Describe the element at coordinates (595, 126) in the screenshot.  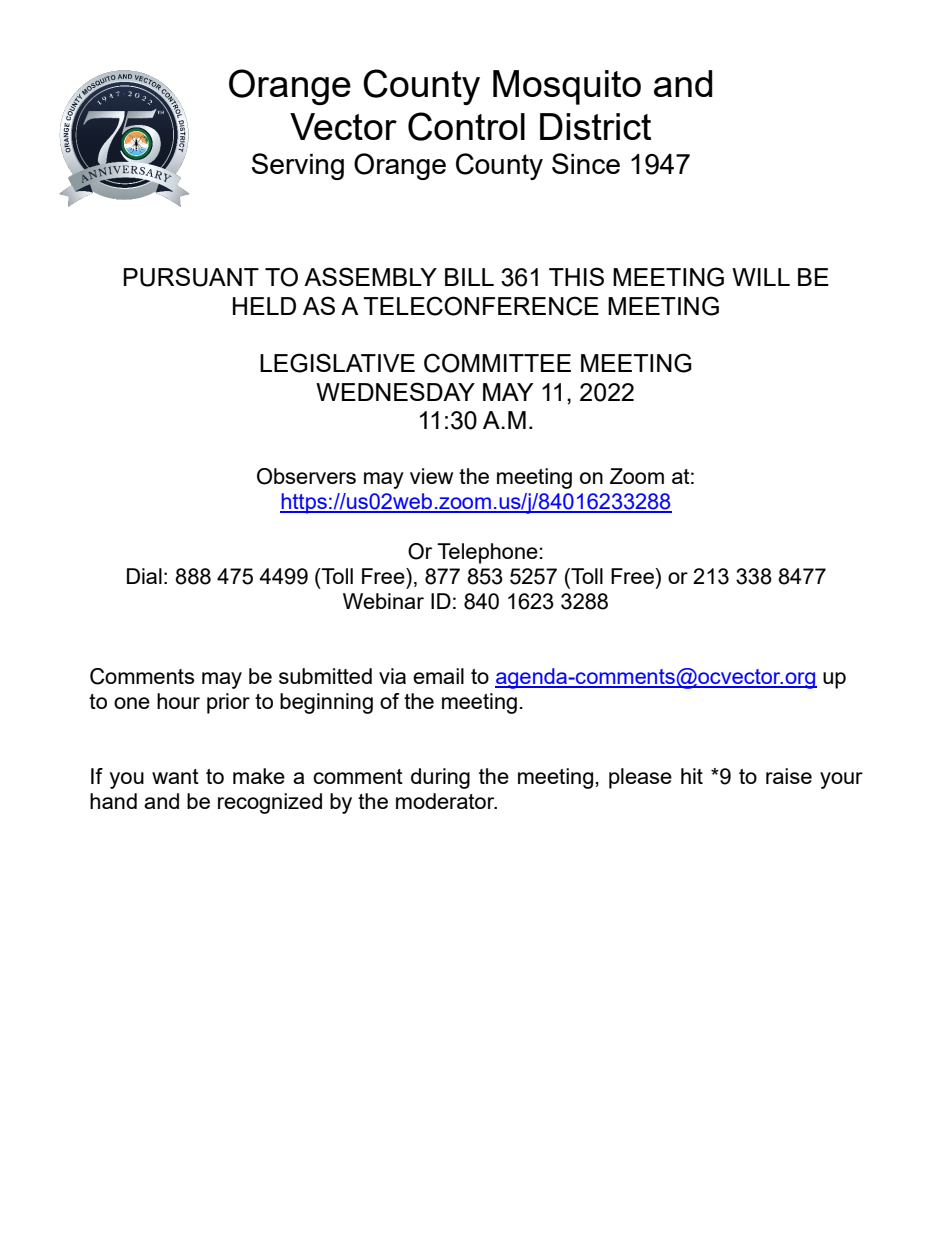
I see `District` at that location.
